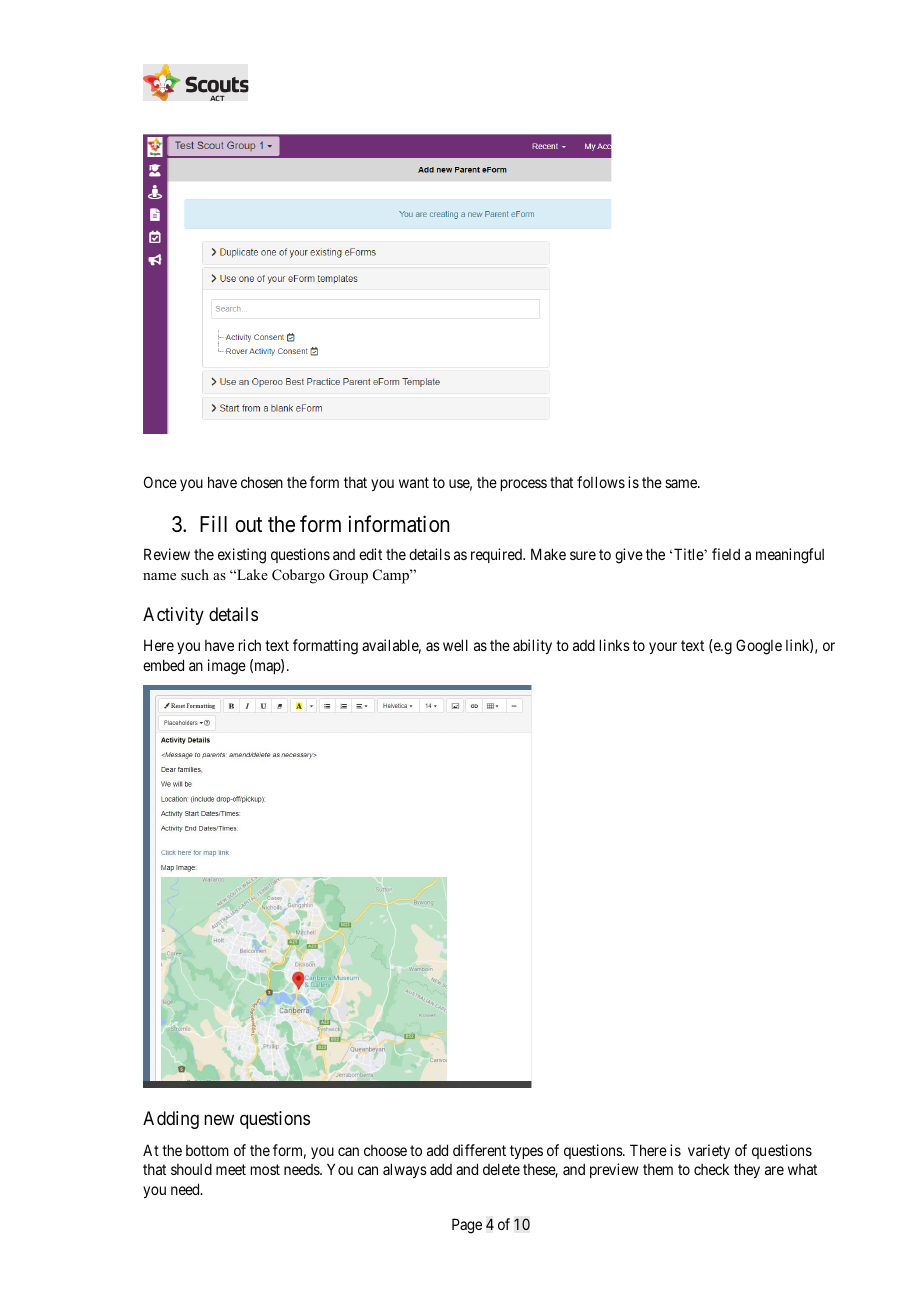 The width and height of the page is (924, 1309). Describe the element at coordinates (759, 647) in the page. I see `Google` at that location.
